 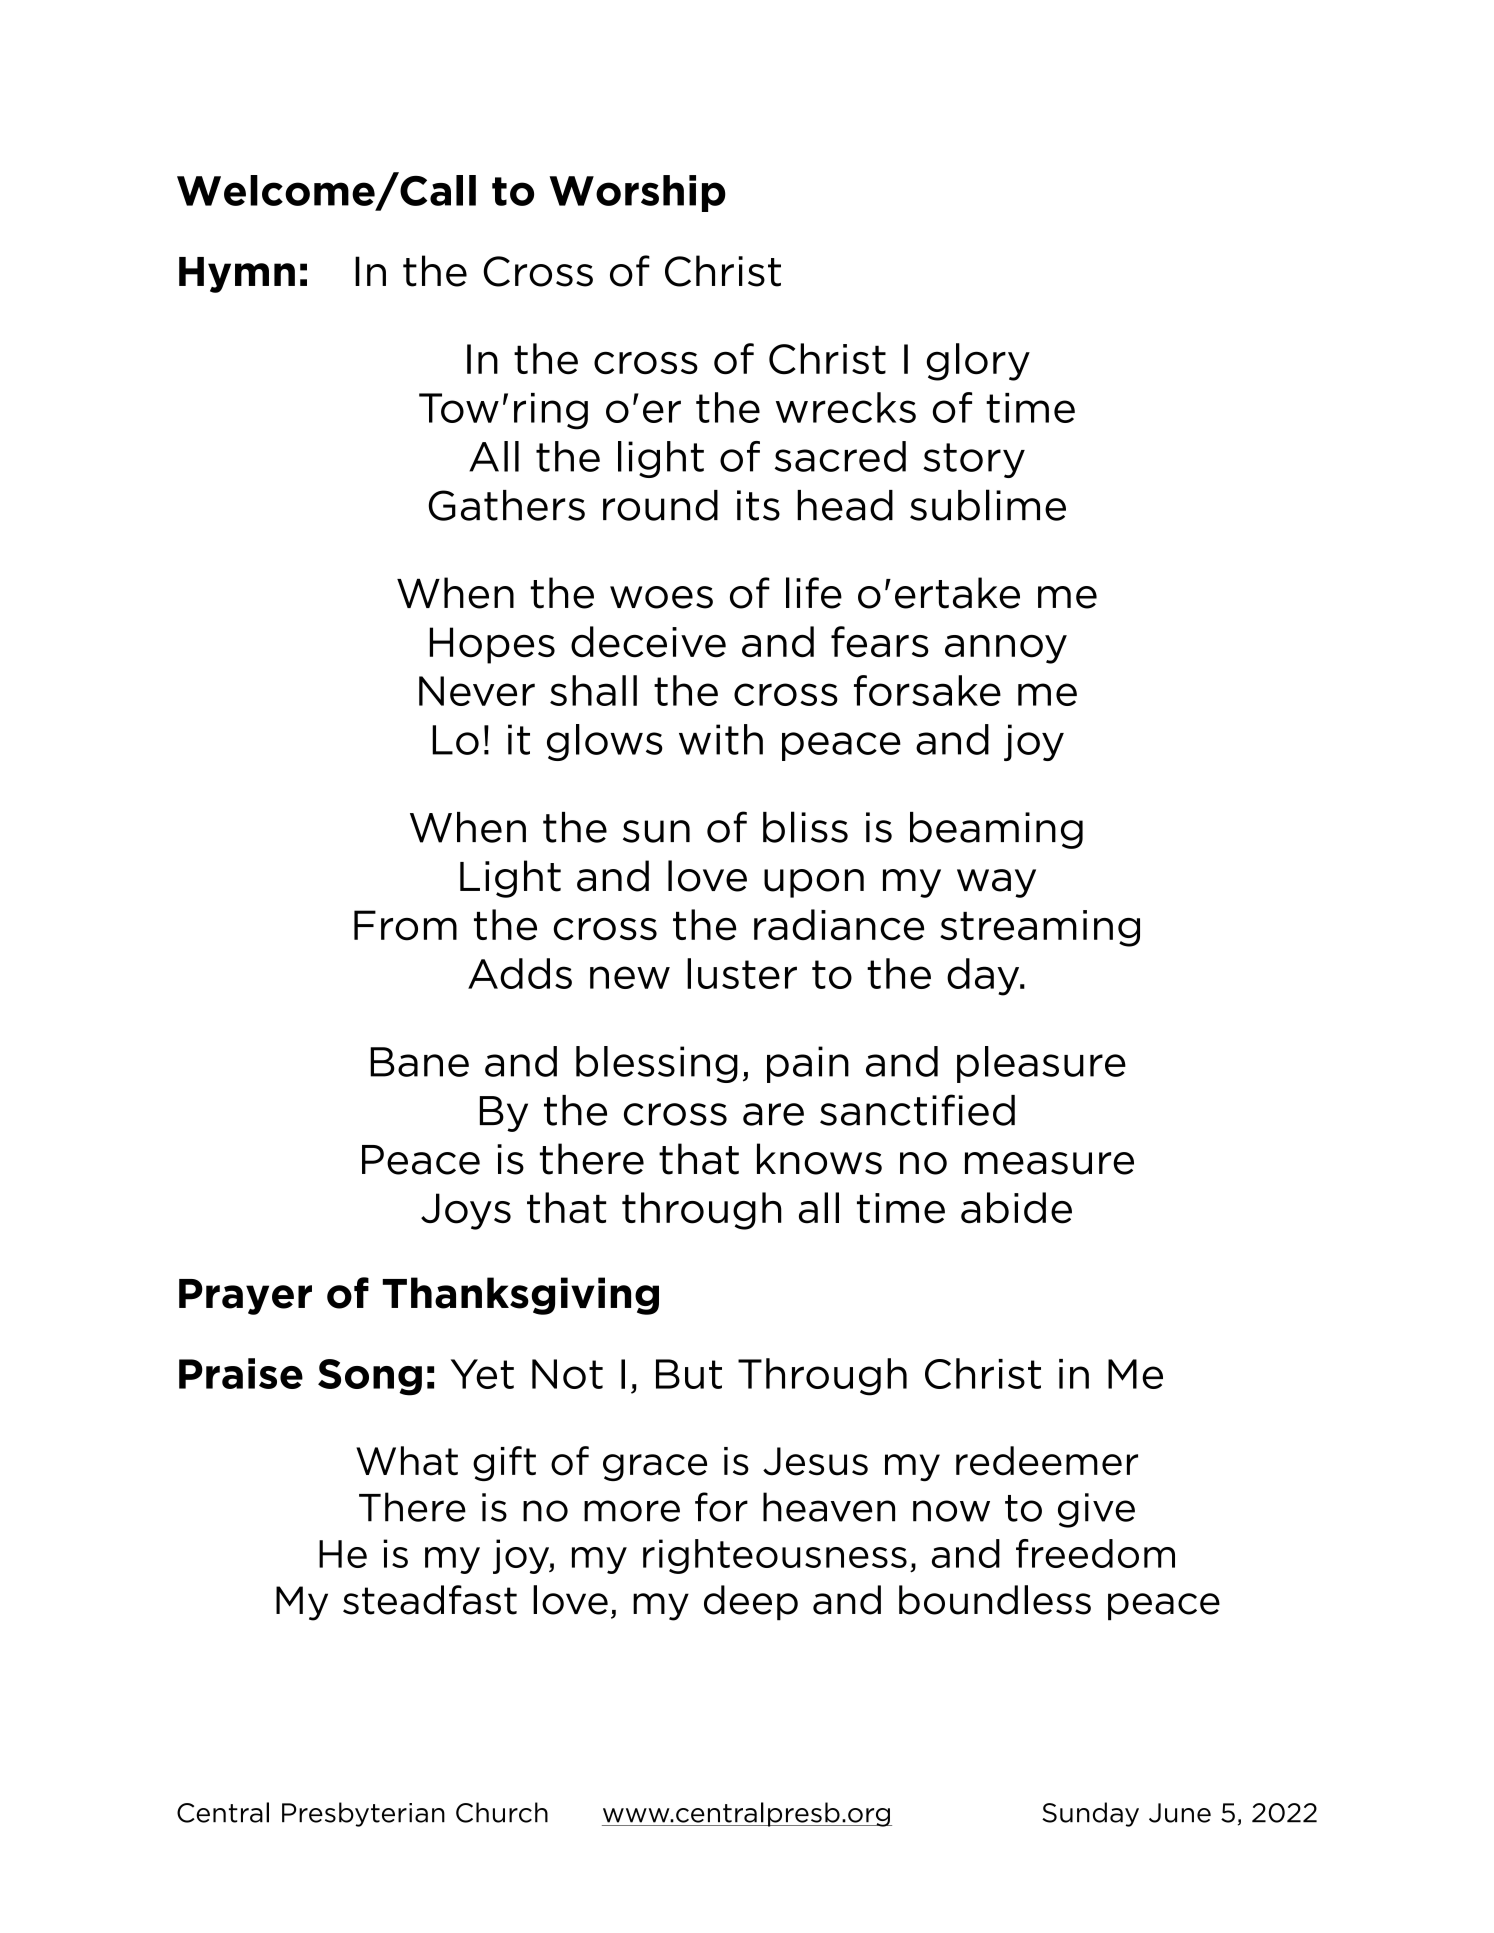 I want to click on Prayer, so click(x=245, y=1297).
